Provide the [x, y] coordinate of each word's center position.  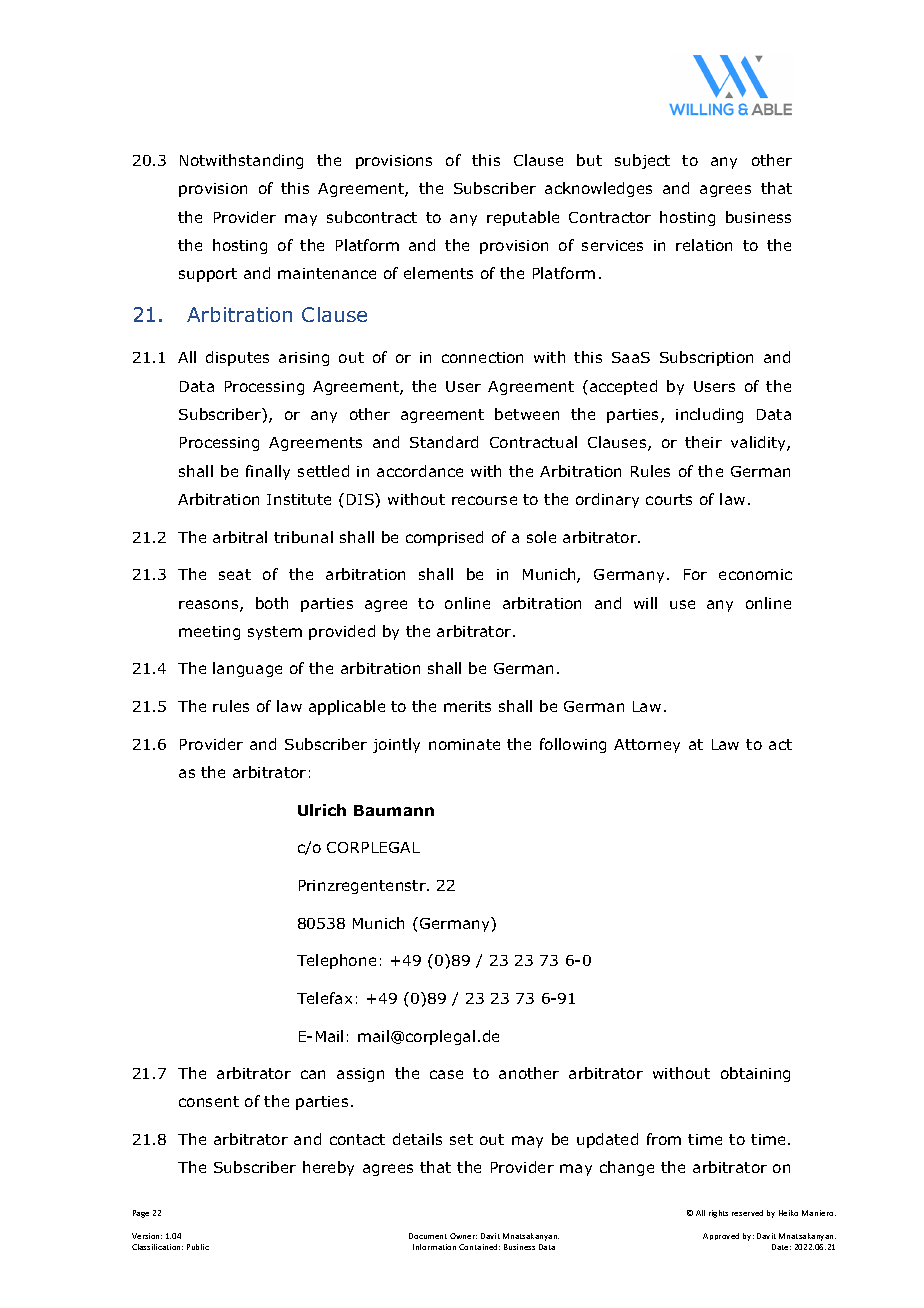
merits [467, 706]
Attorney [647, 746]
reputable [523, 218]
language [247, 669]
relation [704, 245]
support [208, 275]
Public [198, 1247]
